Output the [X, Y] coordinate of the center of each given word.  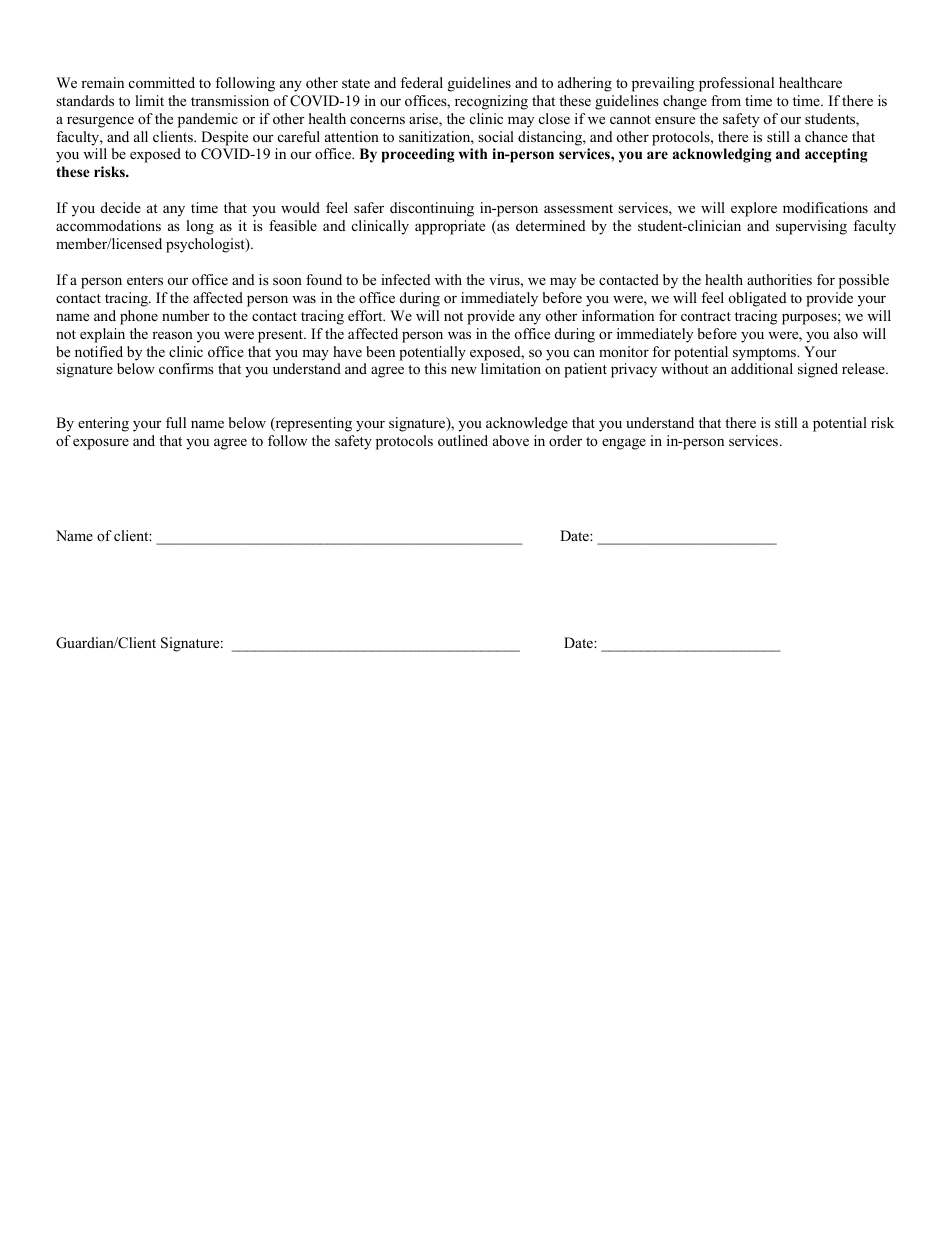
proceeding [418, 155]
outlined [463, 440]
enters [145, 280]
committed [162, 82]
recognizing [491, 102]
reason [172, 335]
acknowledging [722, 155]
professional [736, 84]
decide [121, 207]
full [176, 422]
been [380, 351]
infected [406, 279]
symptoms [765, 354]
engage [624, 444]
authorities [779, 279]
